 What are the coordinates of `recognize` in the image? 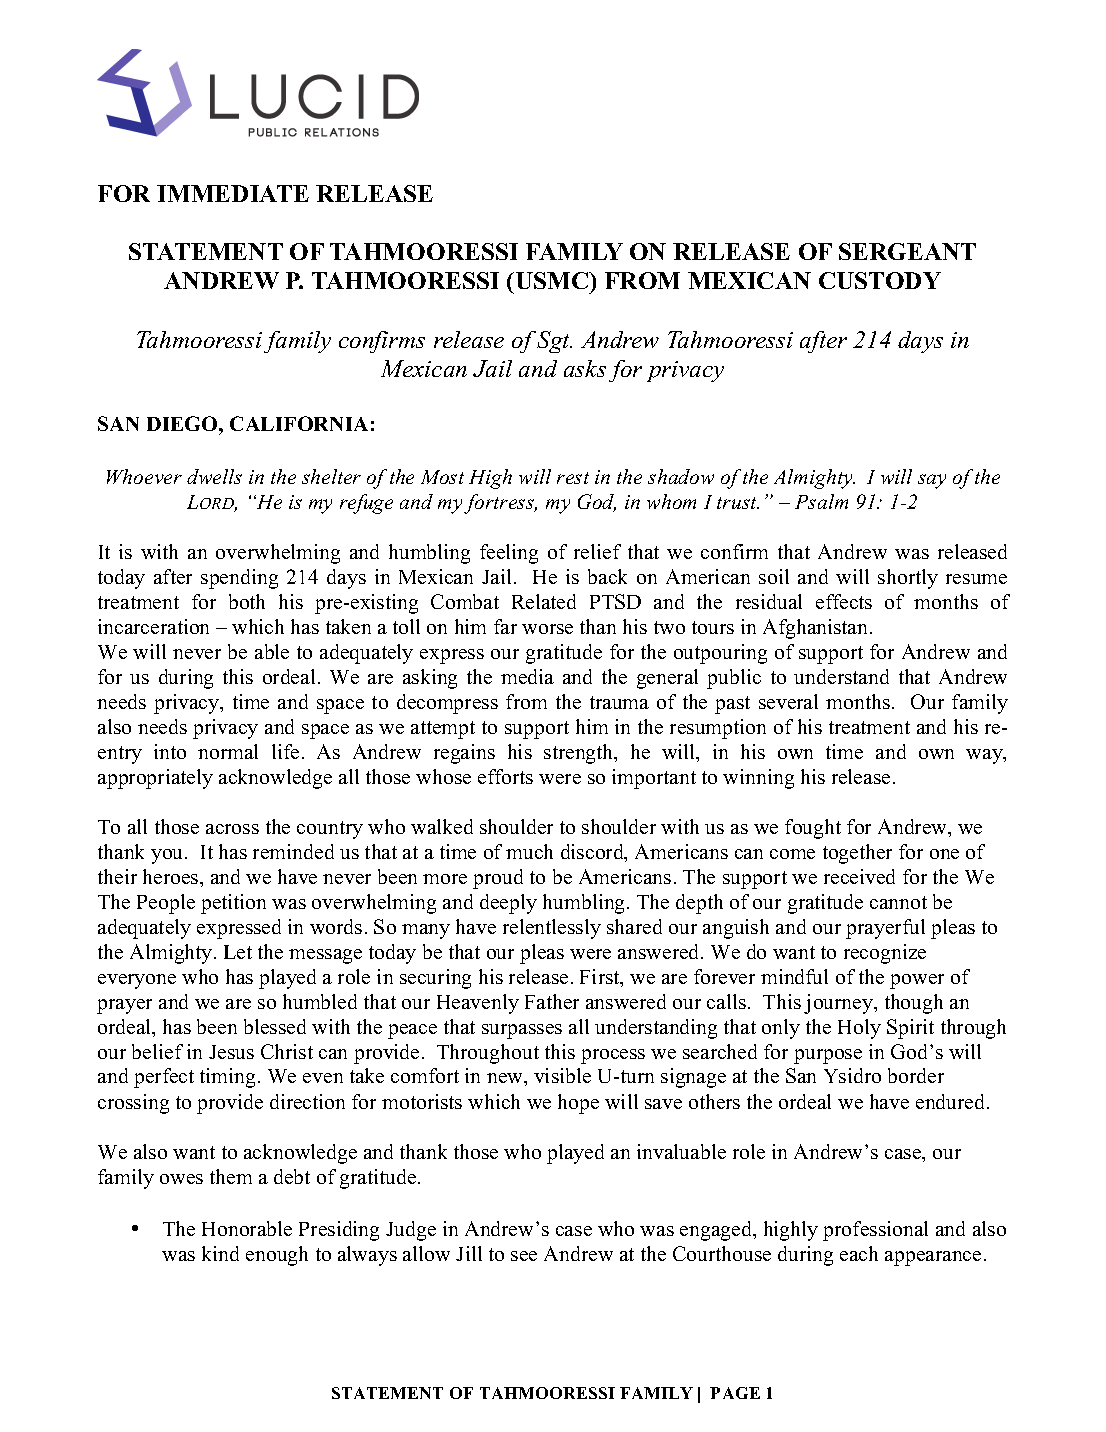 It's located at (885, 954).
